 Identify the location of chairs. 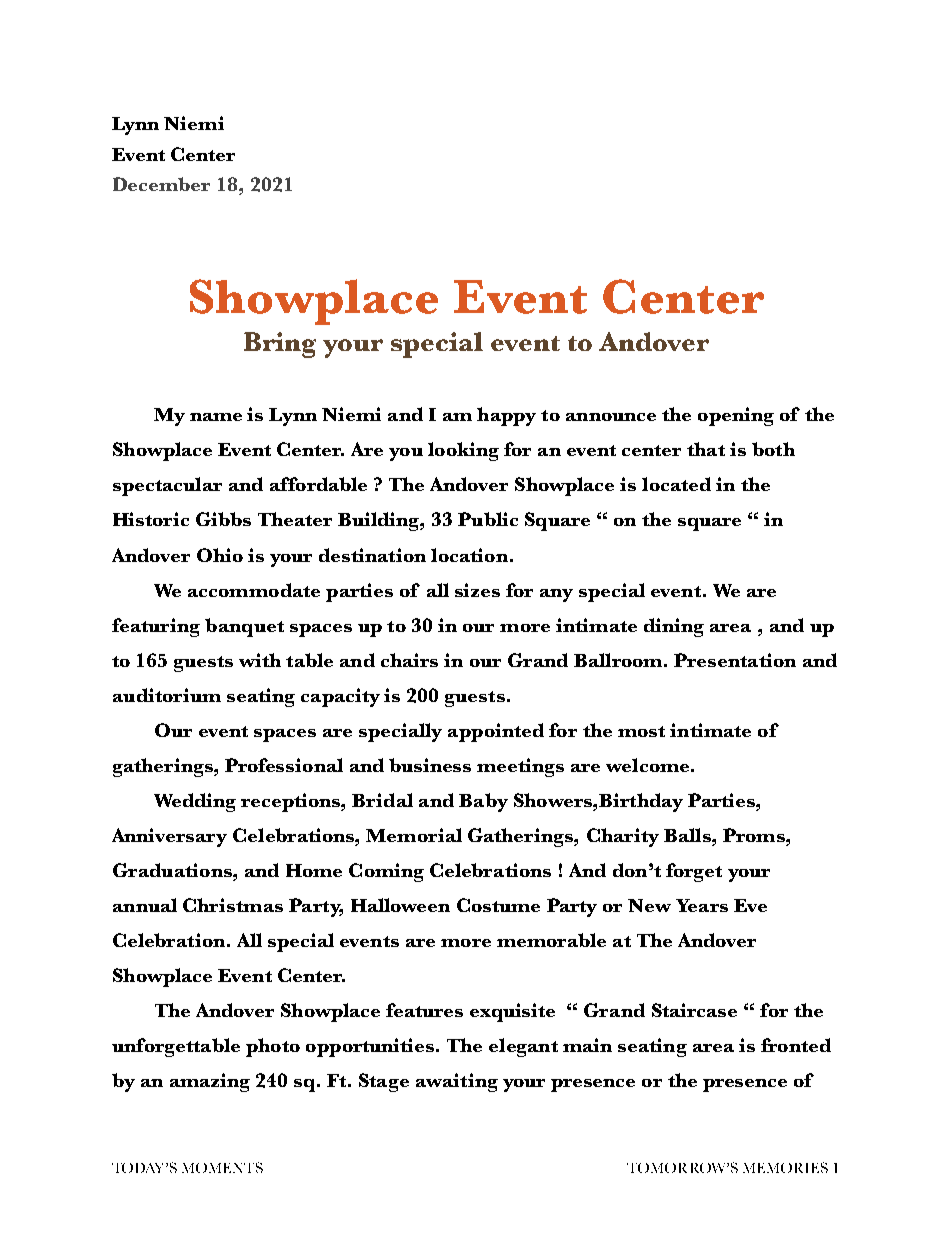
(409, 660).
